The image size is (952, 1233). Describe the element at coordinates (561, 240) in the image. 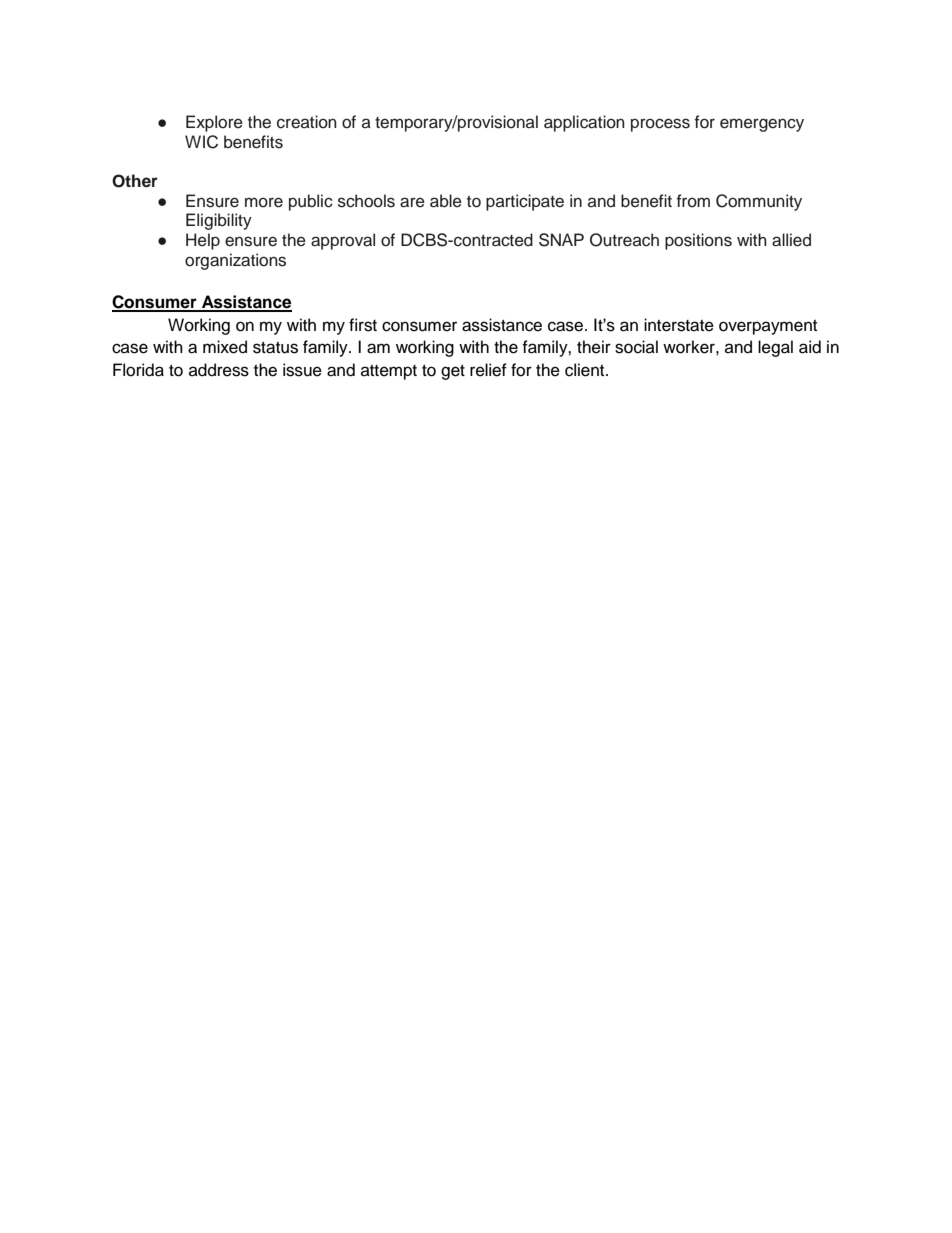

I see `SNAP` at that location.
